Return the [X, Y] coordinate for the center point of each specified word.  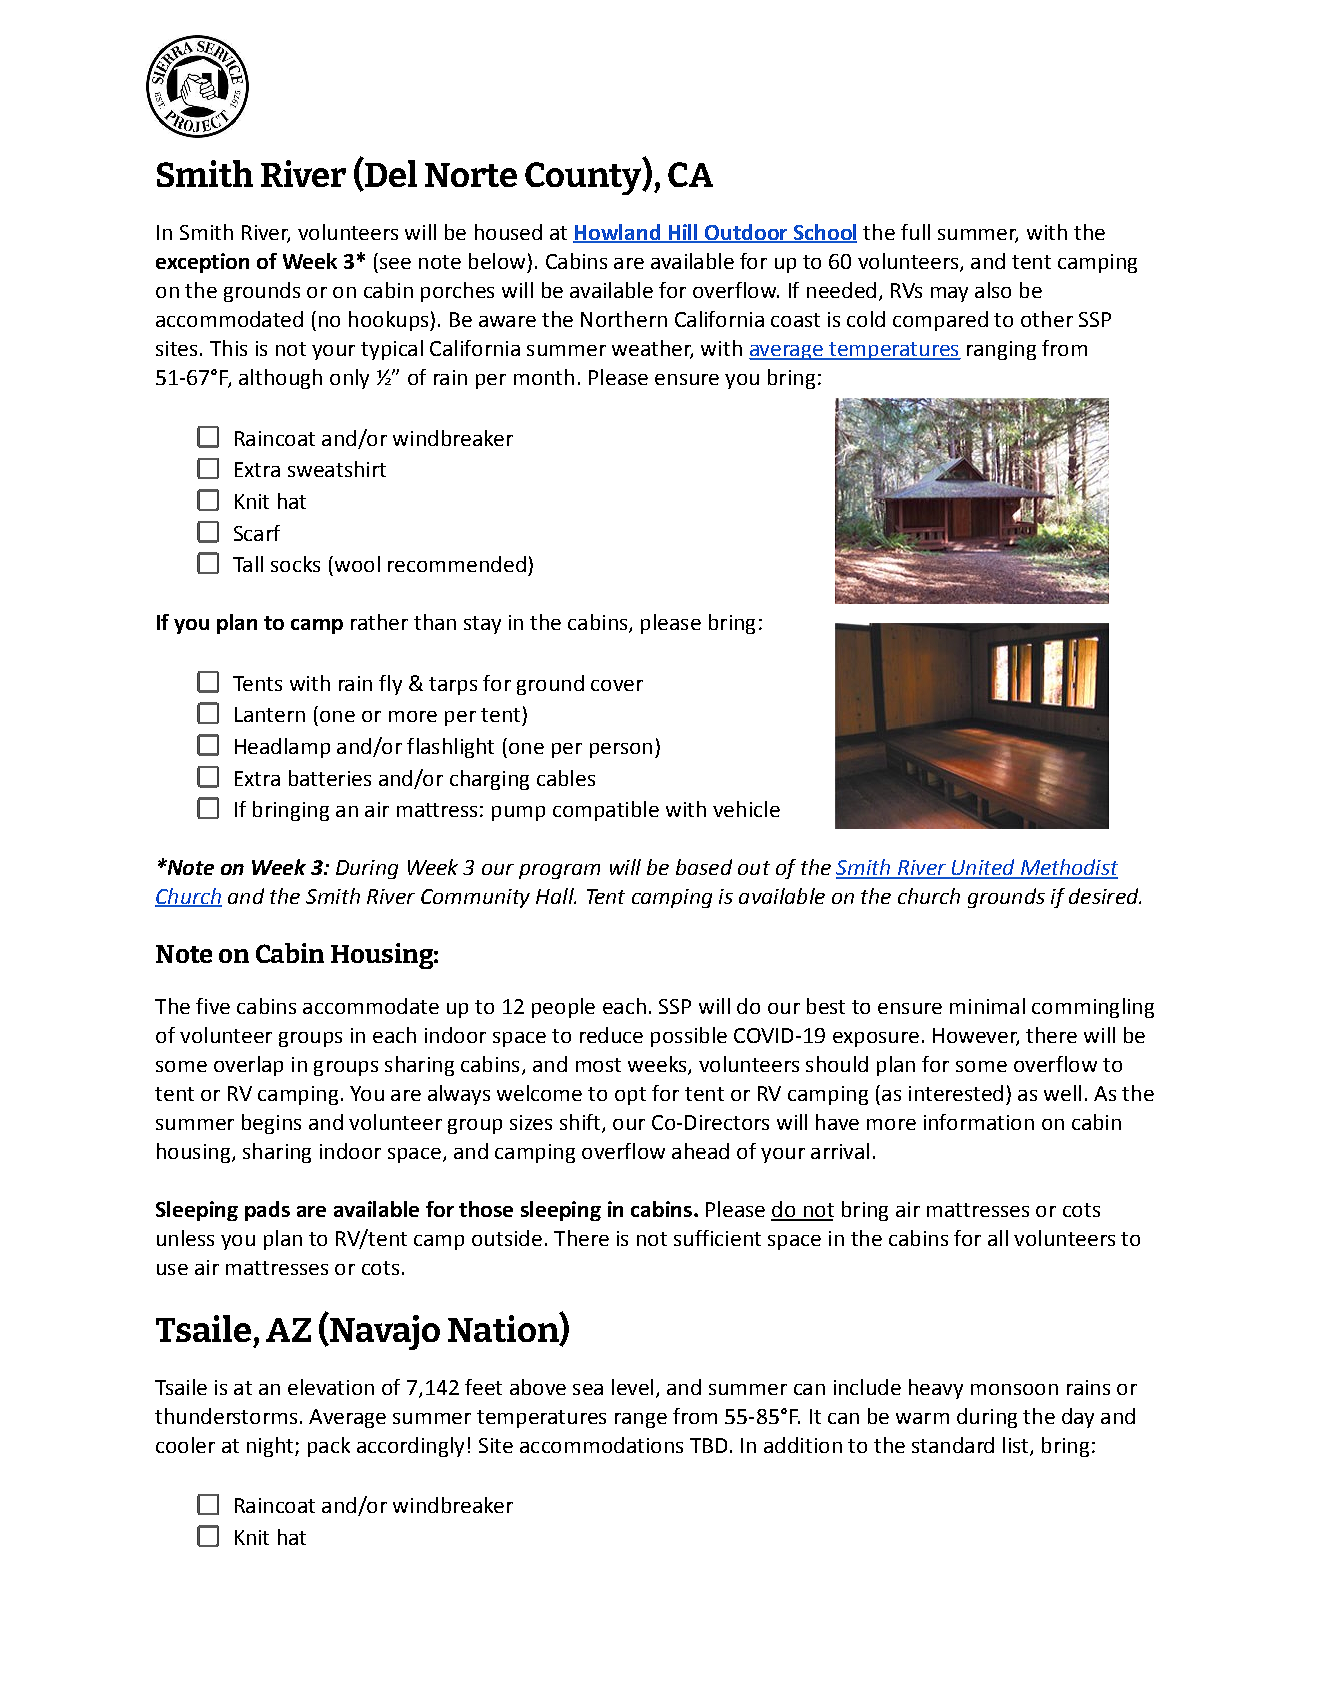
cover [617, 685]
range [641, 1420]
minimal [987, 1006]
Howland [617, 233]
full [915, 232]
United [983, 868]
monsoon [1014, 1389]
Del [389, 174]
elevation [331, 1387]
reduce [611, 1035]
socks [295, 564]
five [213, 1006]
